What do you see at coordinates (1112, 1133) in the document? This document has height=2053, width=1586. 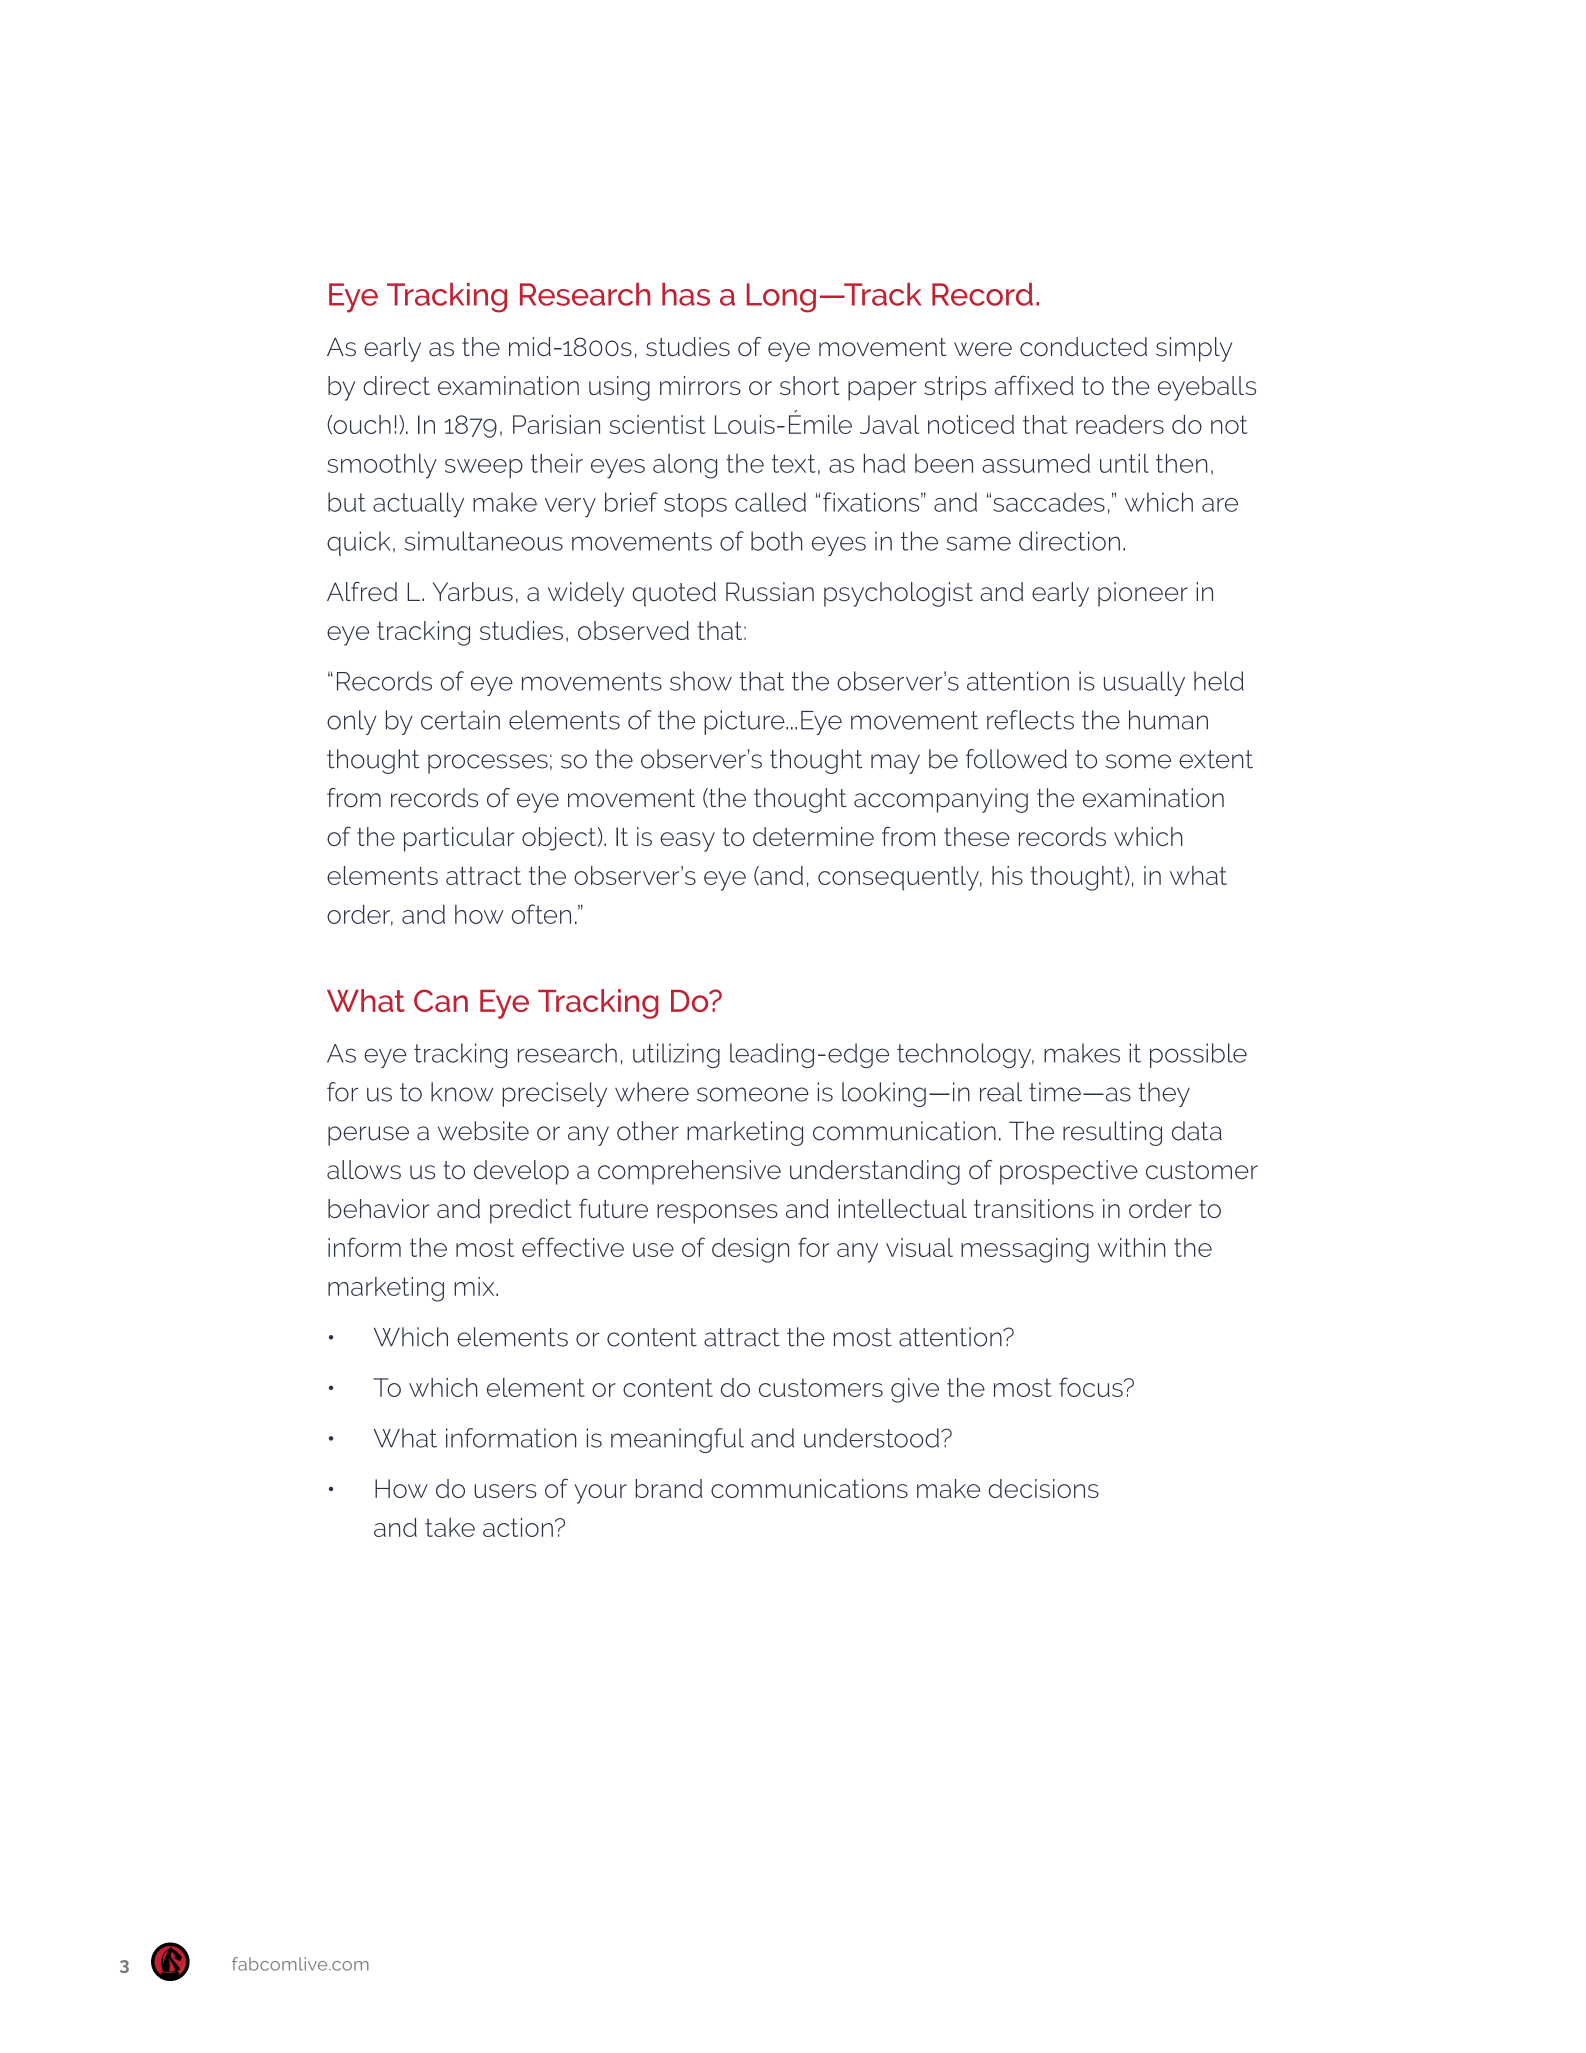 I see `resulting` at bounding box center [1112, 1133].
